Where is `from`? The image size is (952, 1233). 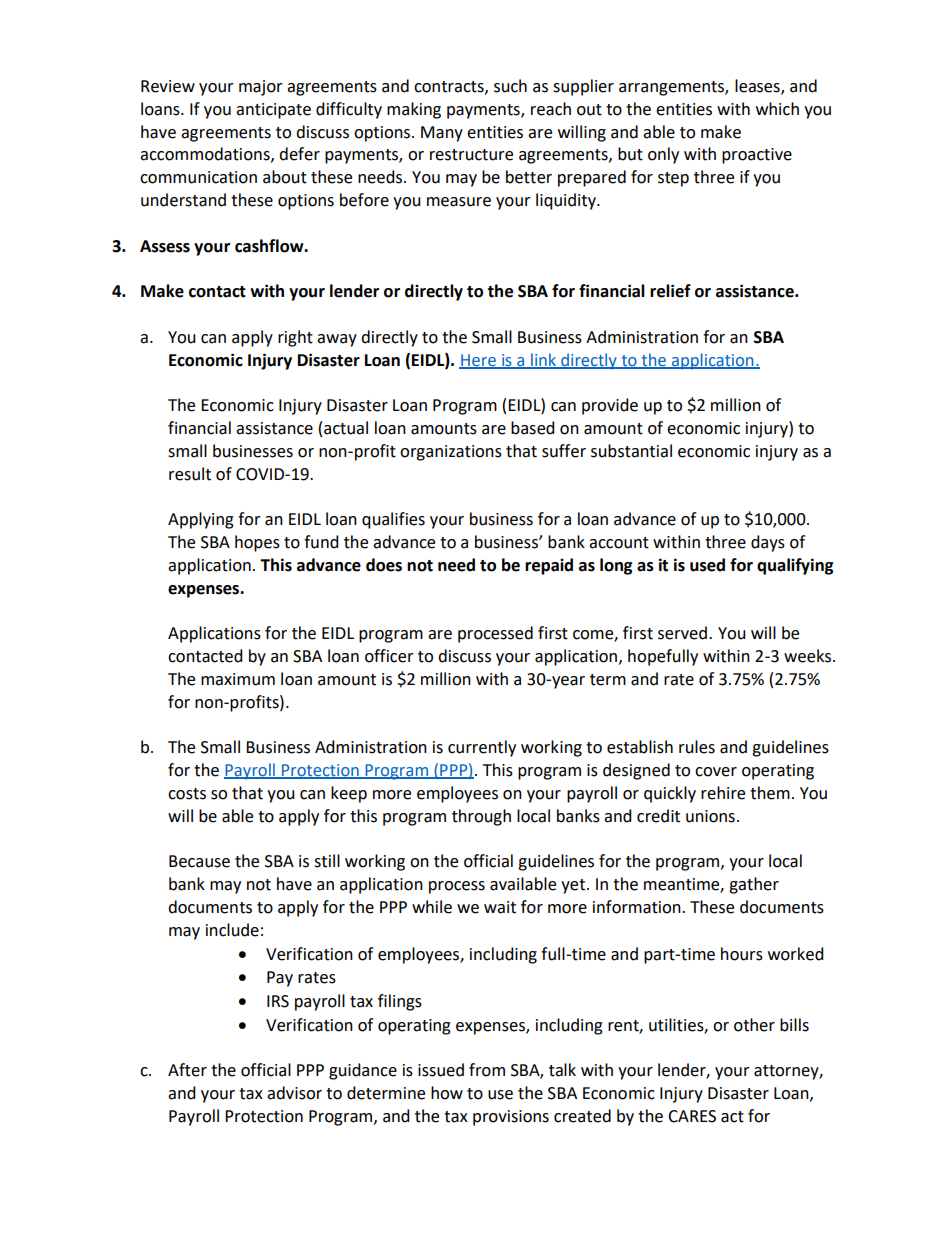 from is located at coordinates (487, 1070).
